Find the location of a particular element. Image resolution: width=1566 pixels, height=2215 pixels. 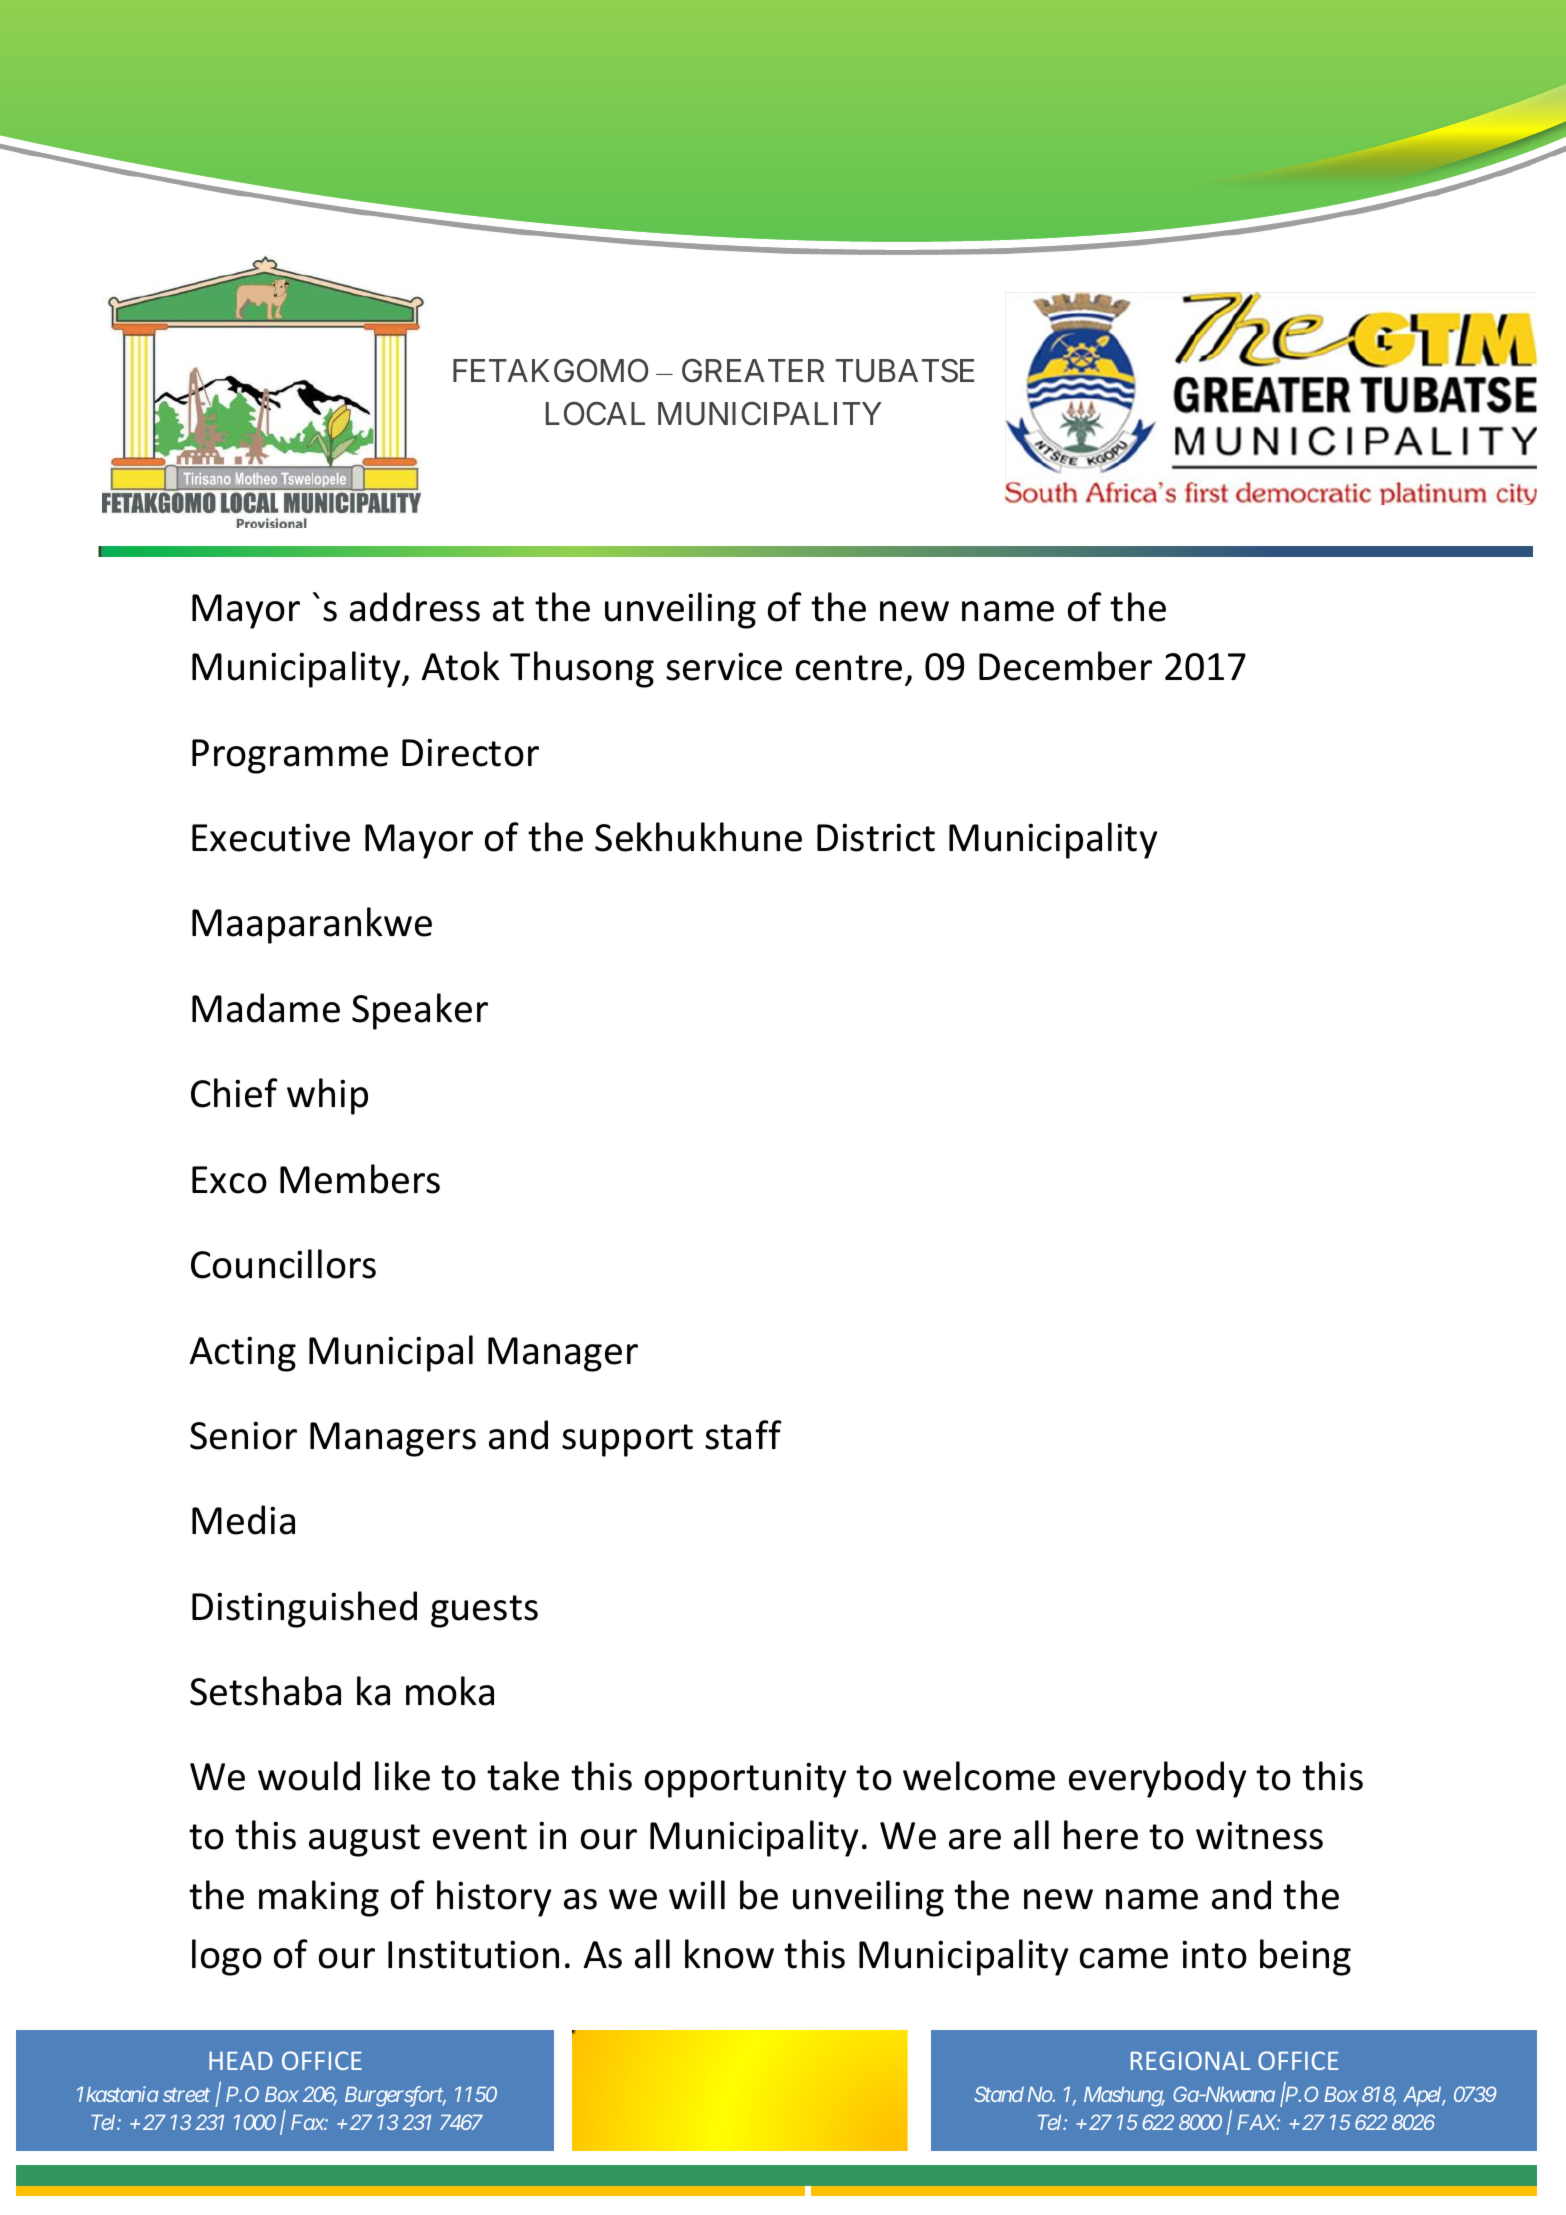

GREATER is located at coordinates (753, 371).
